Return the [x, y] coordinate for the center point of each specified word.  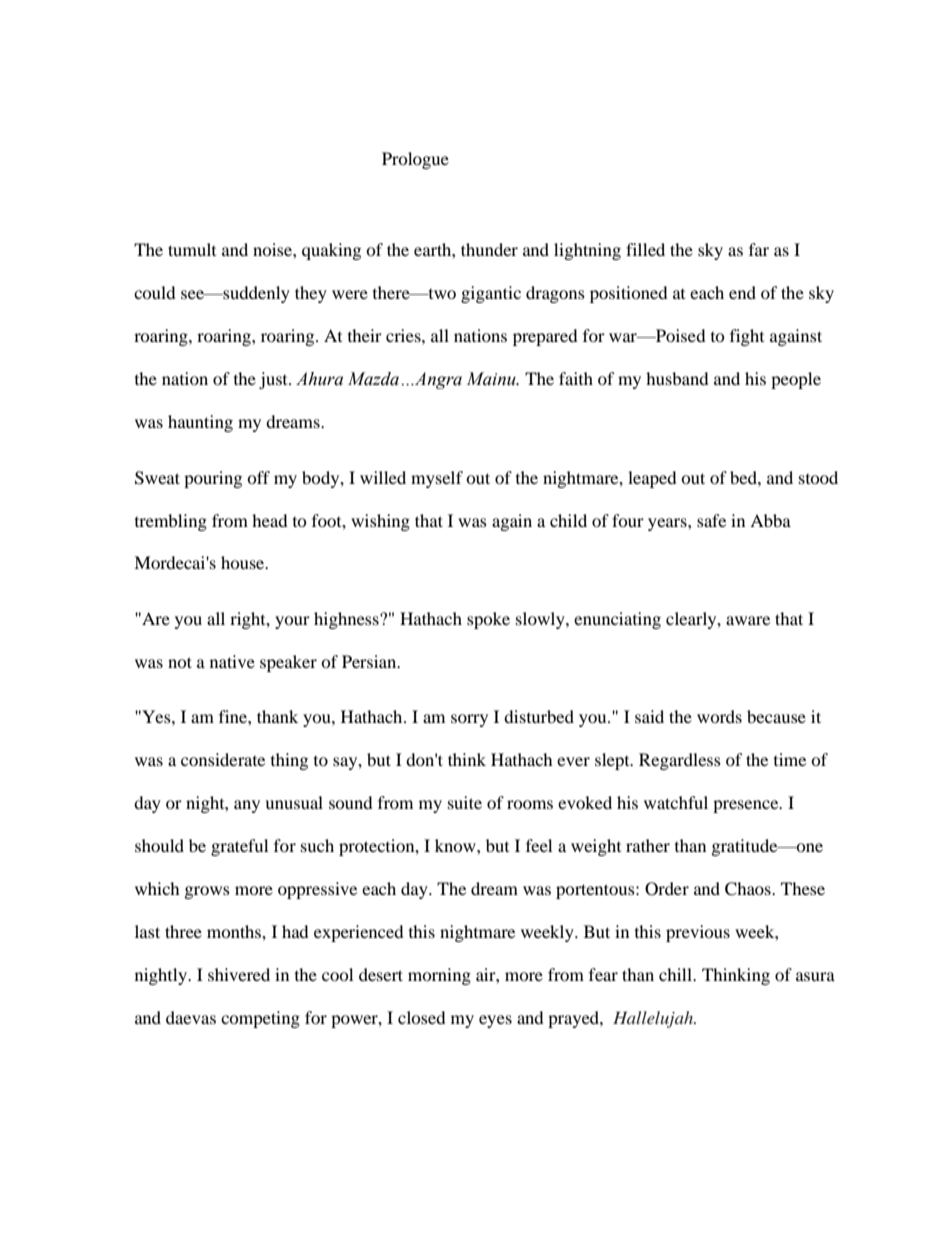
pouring [213, 479]
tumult [192, 249]
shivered [239, 974]
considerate [223, 759]
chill [676, 974]
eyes [495, 1021]
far [759, 249]
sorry [469, 720]
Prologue [415, 160]
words [719, 716]
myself [437, 479]
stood [818, 477]
